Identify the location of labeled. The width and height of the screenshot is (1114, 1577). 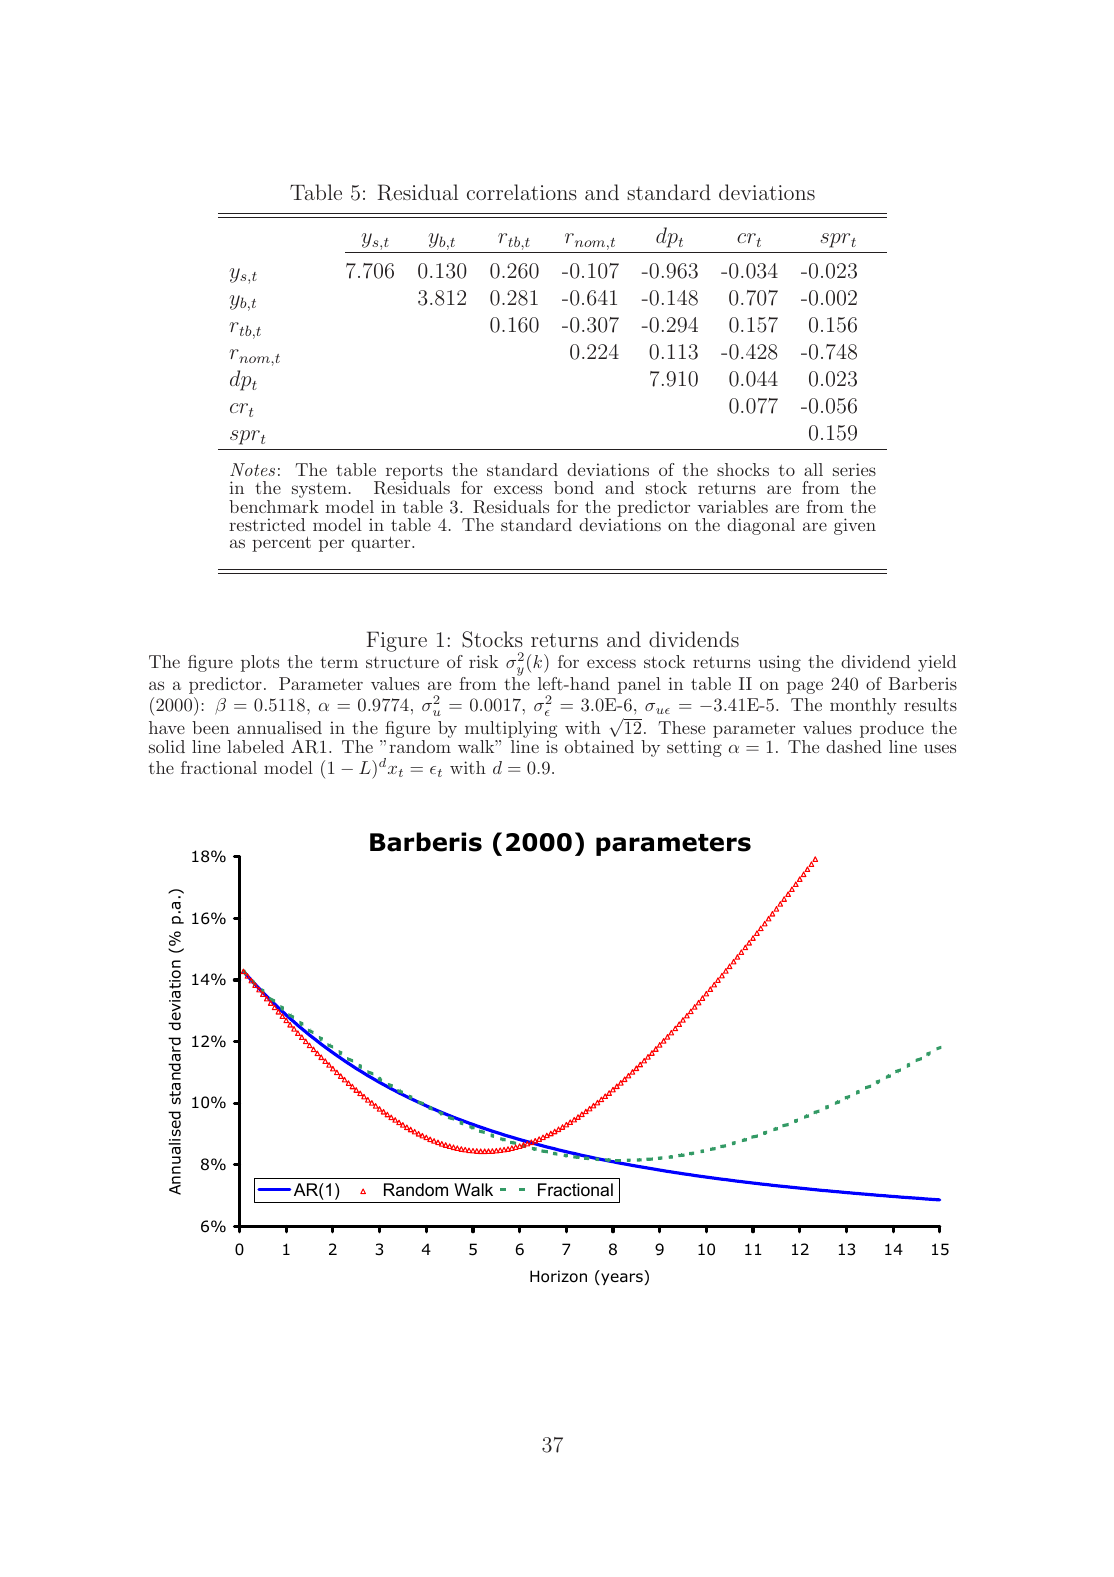
(255, 746).
